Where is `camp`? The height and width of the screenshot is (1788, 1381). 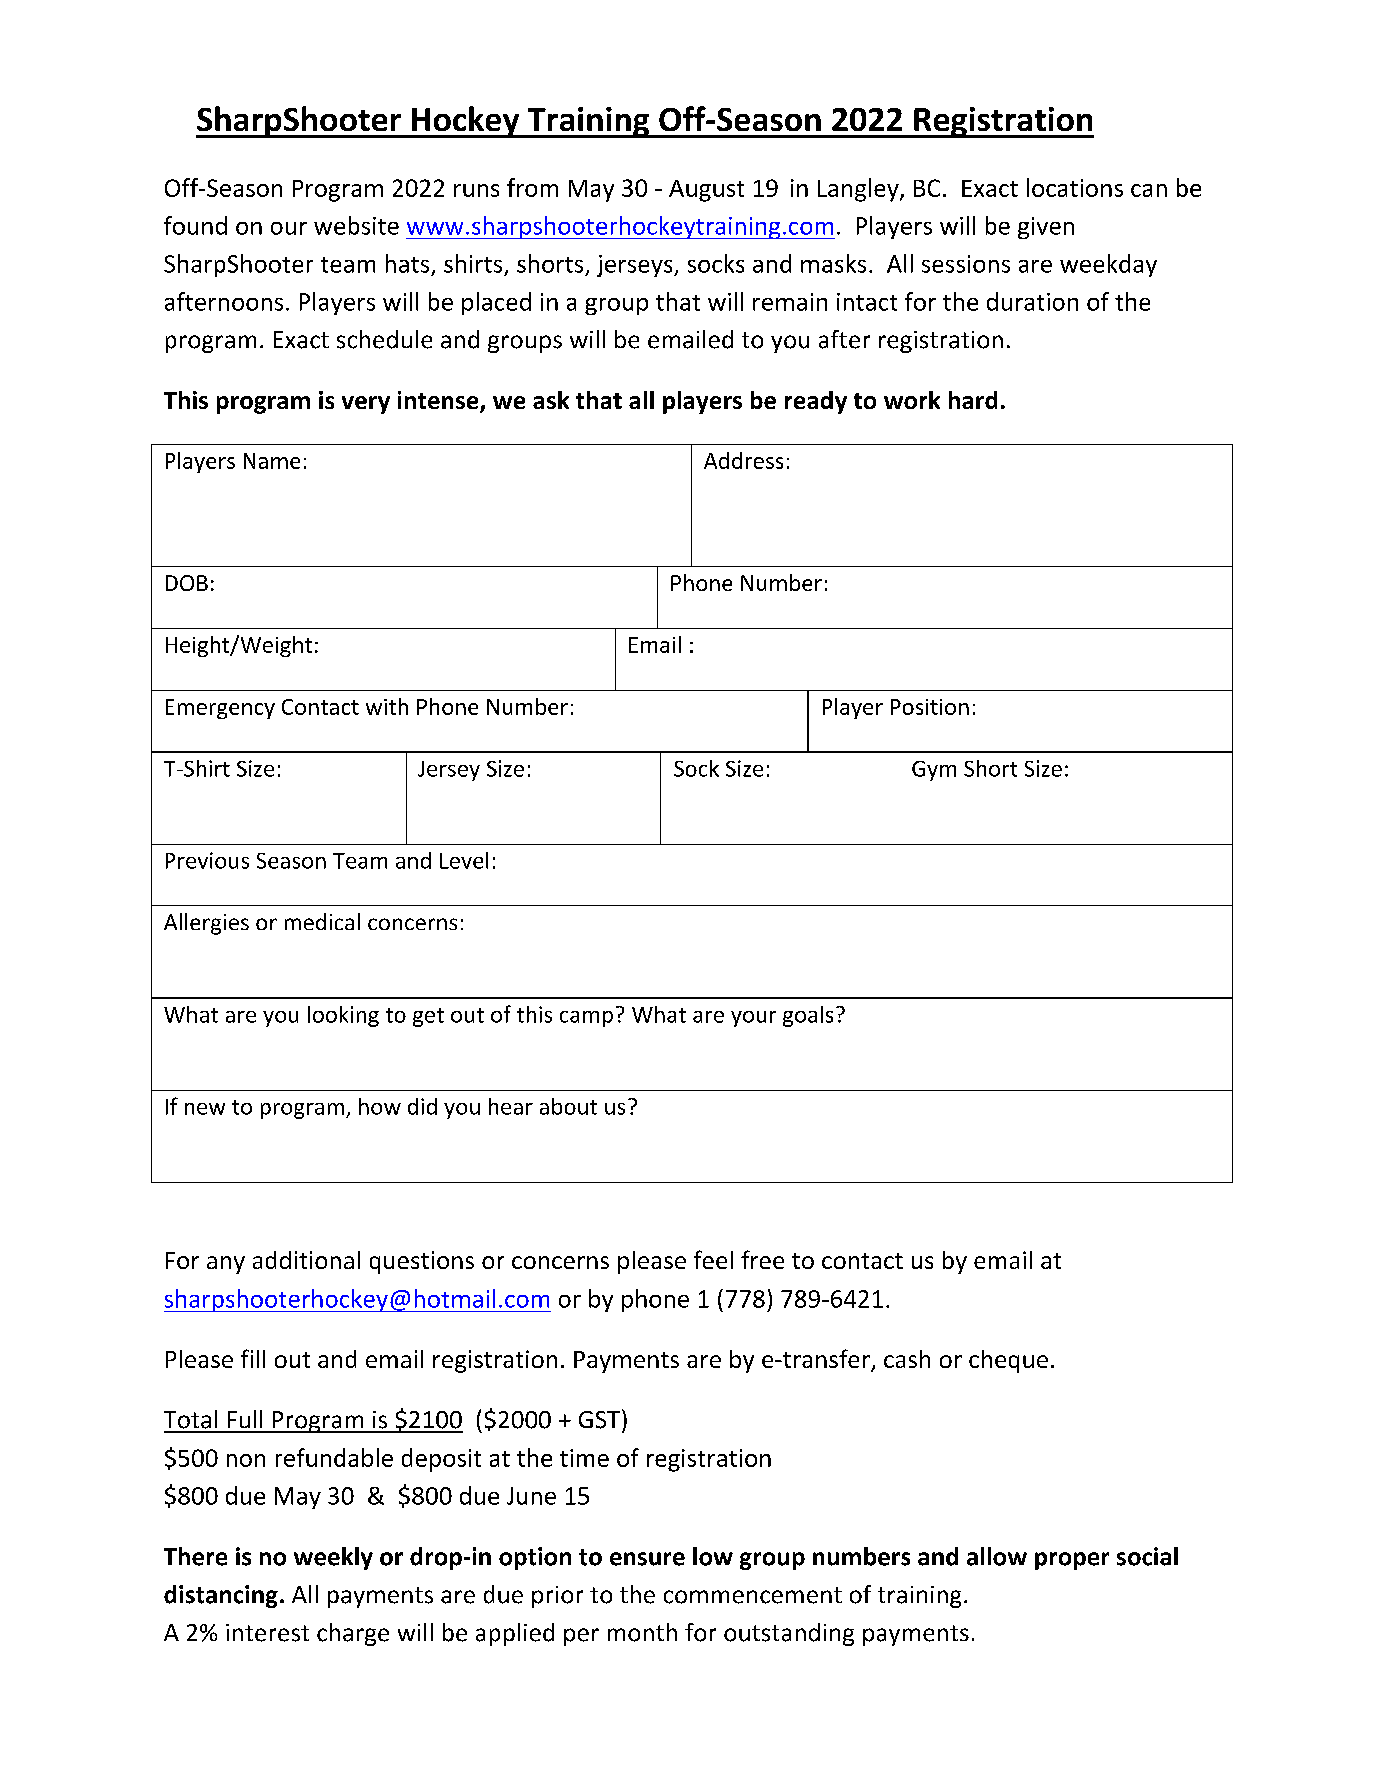
camp is located at coordinates (586, 1019).
